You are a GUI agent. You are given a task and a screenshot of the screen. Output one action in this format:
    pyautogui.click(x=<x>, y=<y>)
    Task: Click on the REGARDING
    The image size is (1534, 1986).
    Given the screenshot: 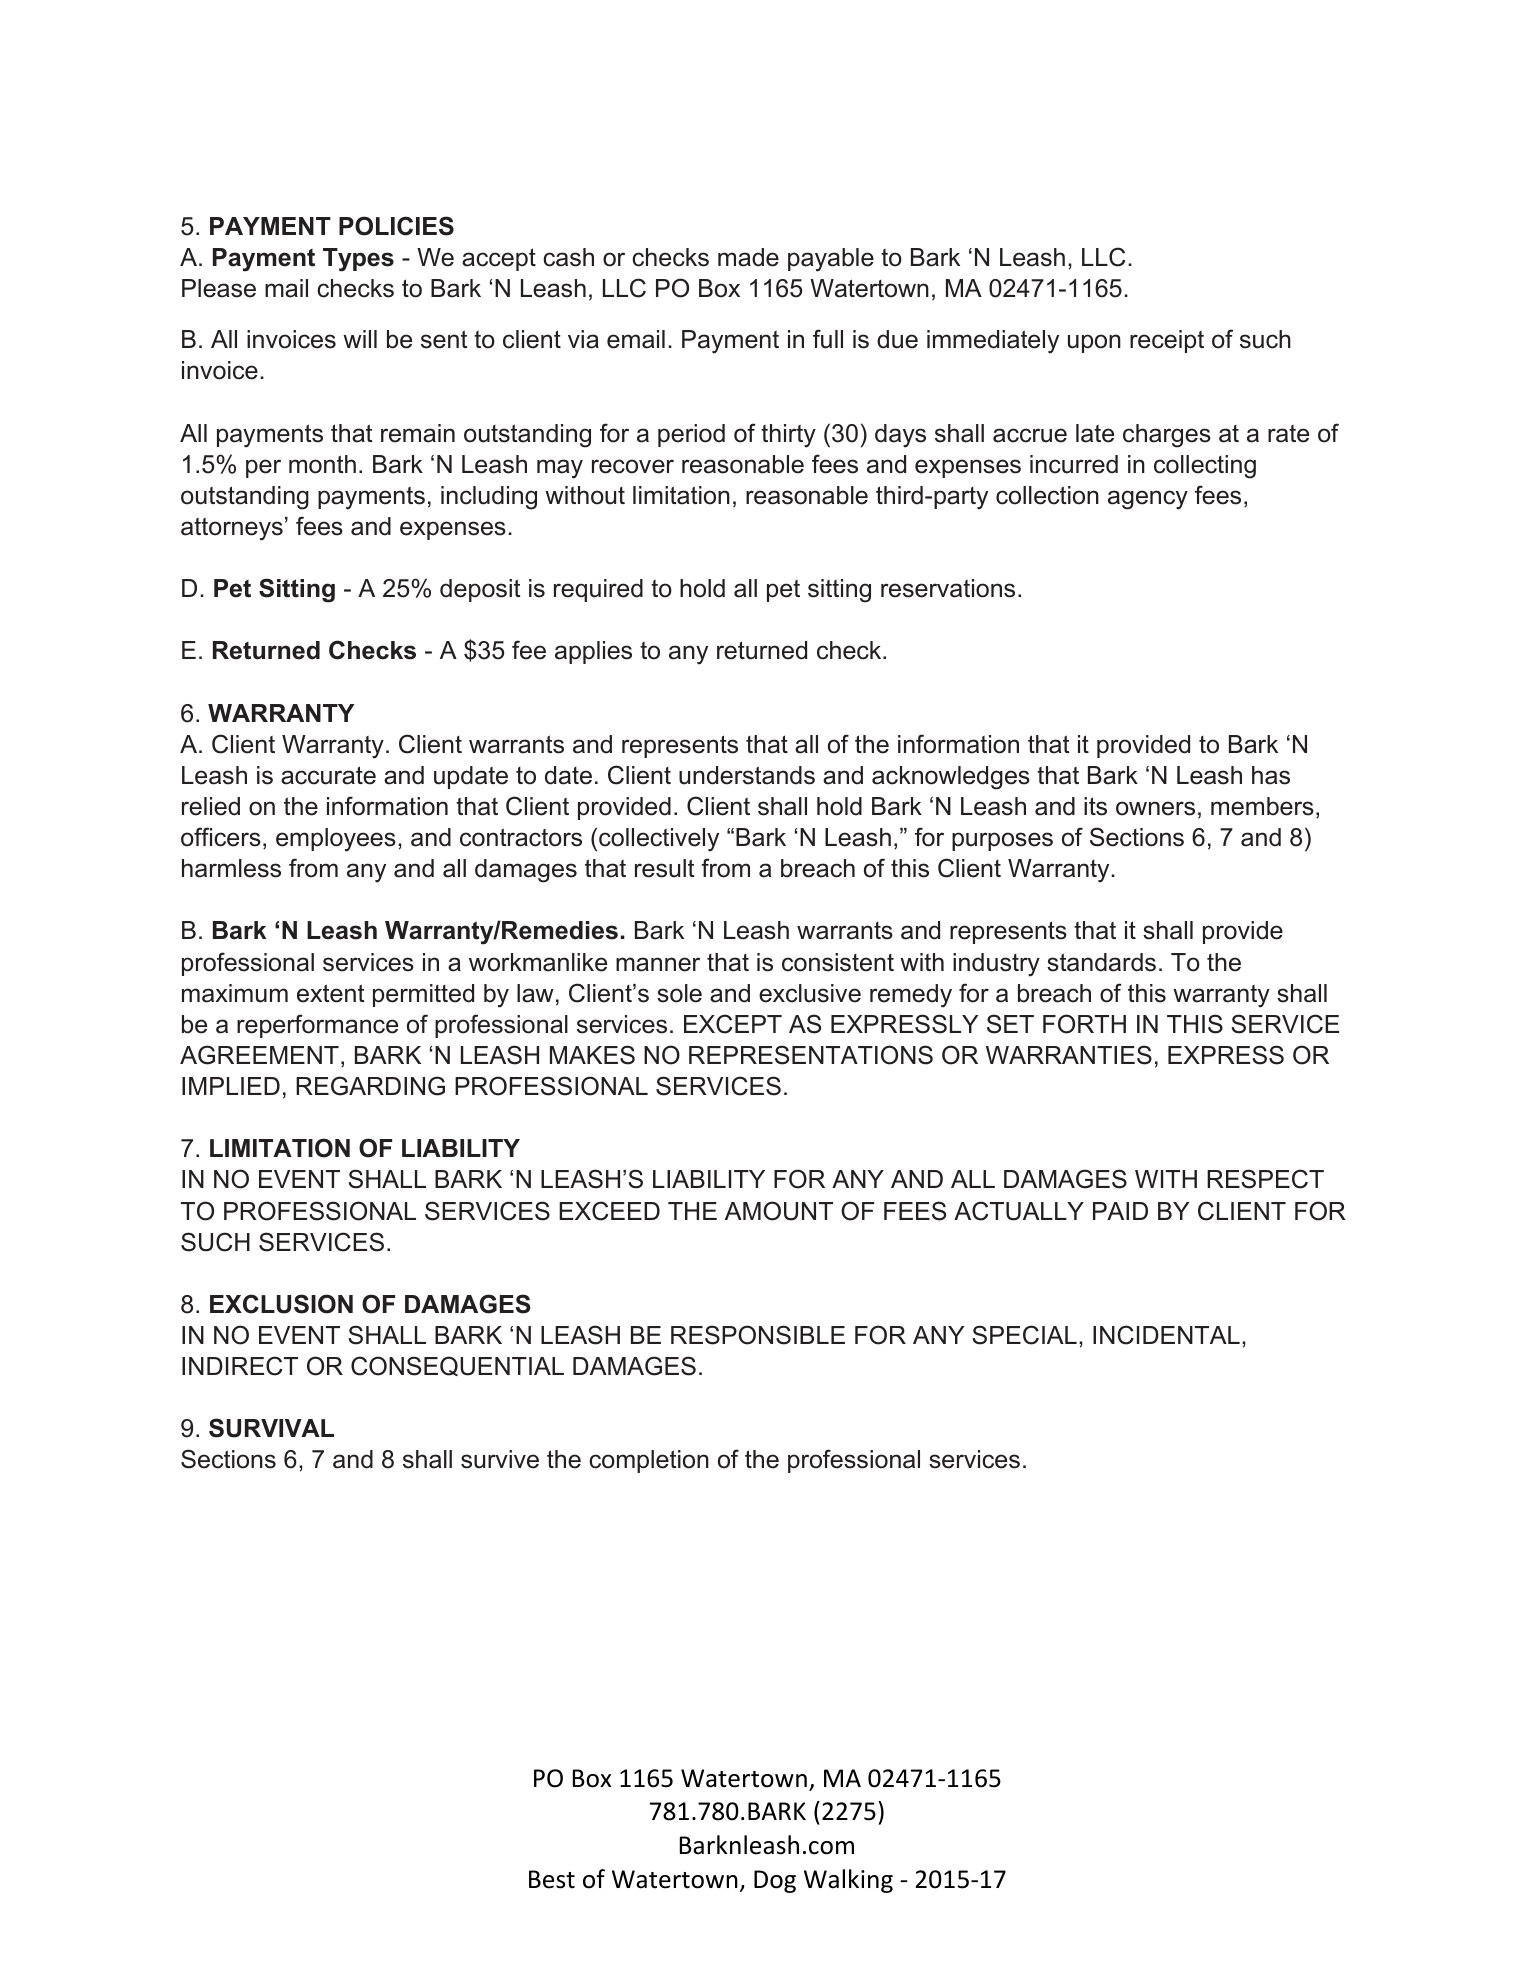 What is the action you would take?
    pyautogui.click(x=370, y=1086)
